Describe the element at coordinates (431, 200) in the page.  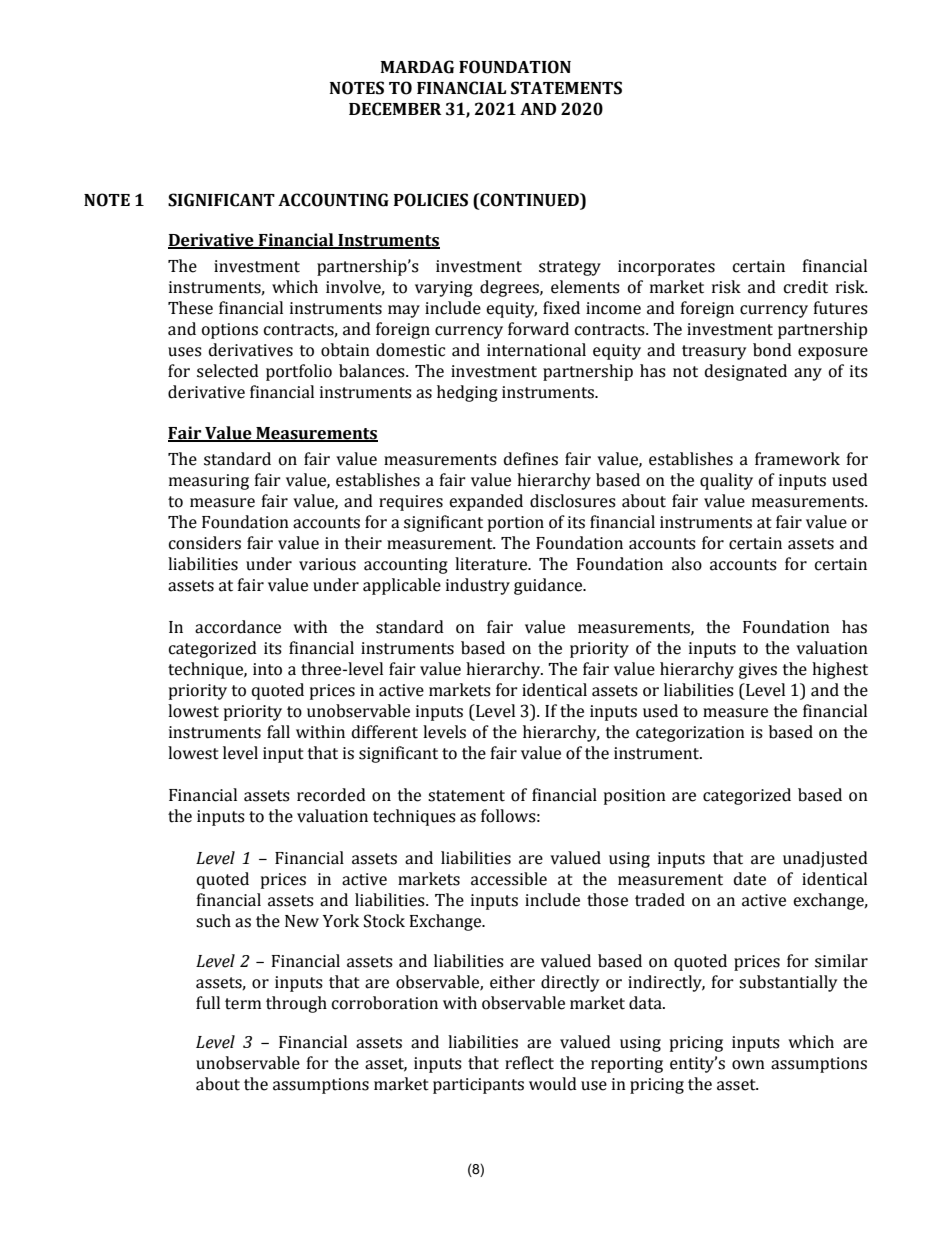
I see `POLICIES` at that location.
